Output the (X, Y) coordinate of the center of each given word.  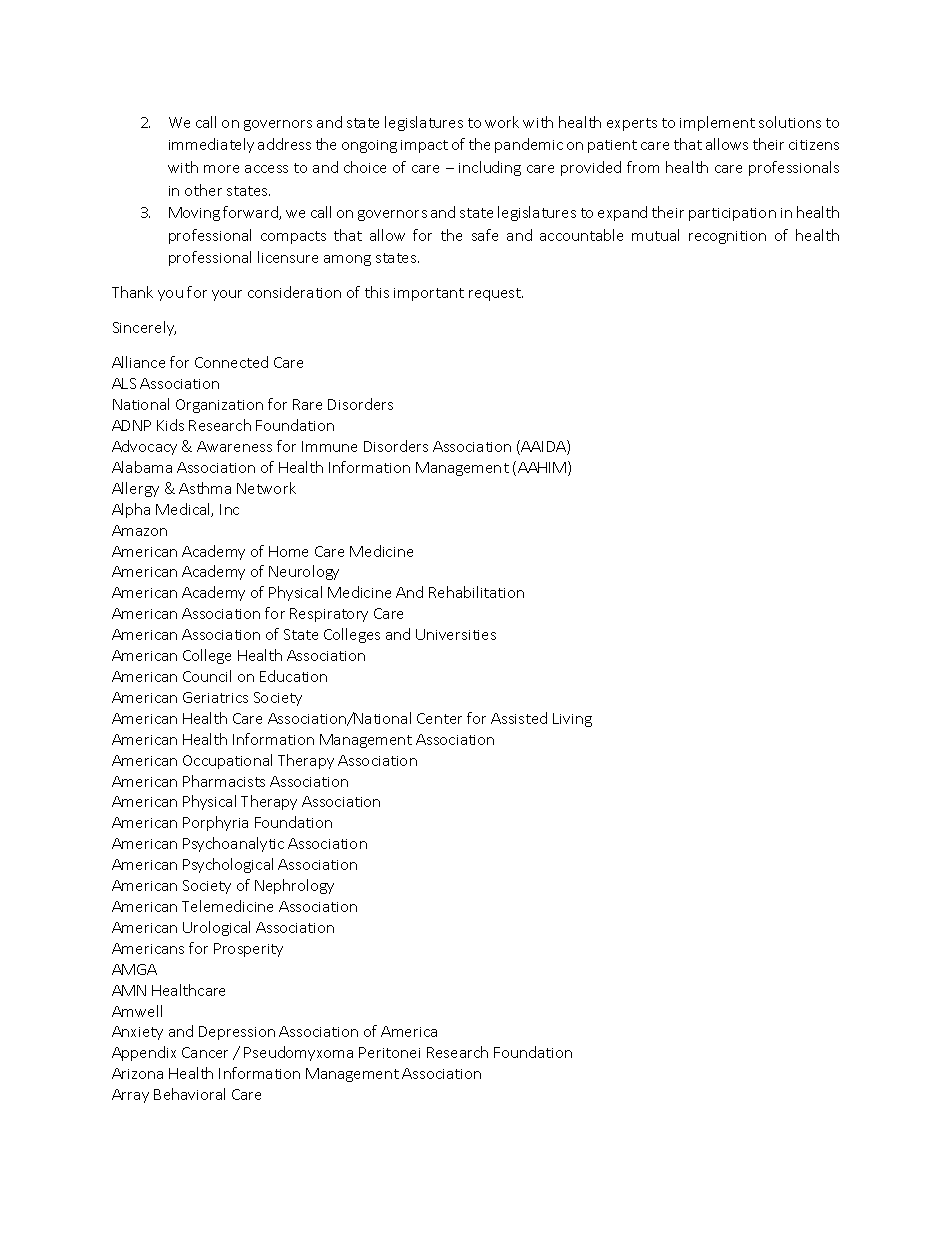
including (490, 168)
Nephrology (294, 886)
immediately (211, 145)
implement (717, 123)
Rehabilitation (476, 592)
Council (207, 676)
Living (572, 720)
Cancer (205, 1052)
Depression (237, 1033)
